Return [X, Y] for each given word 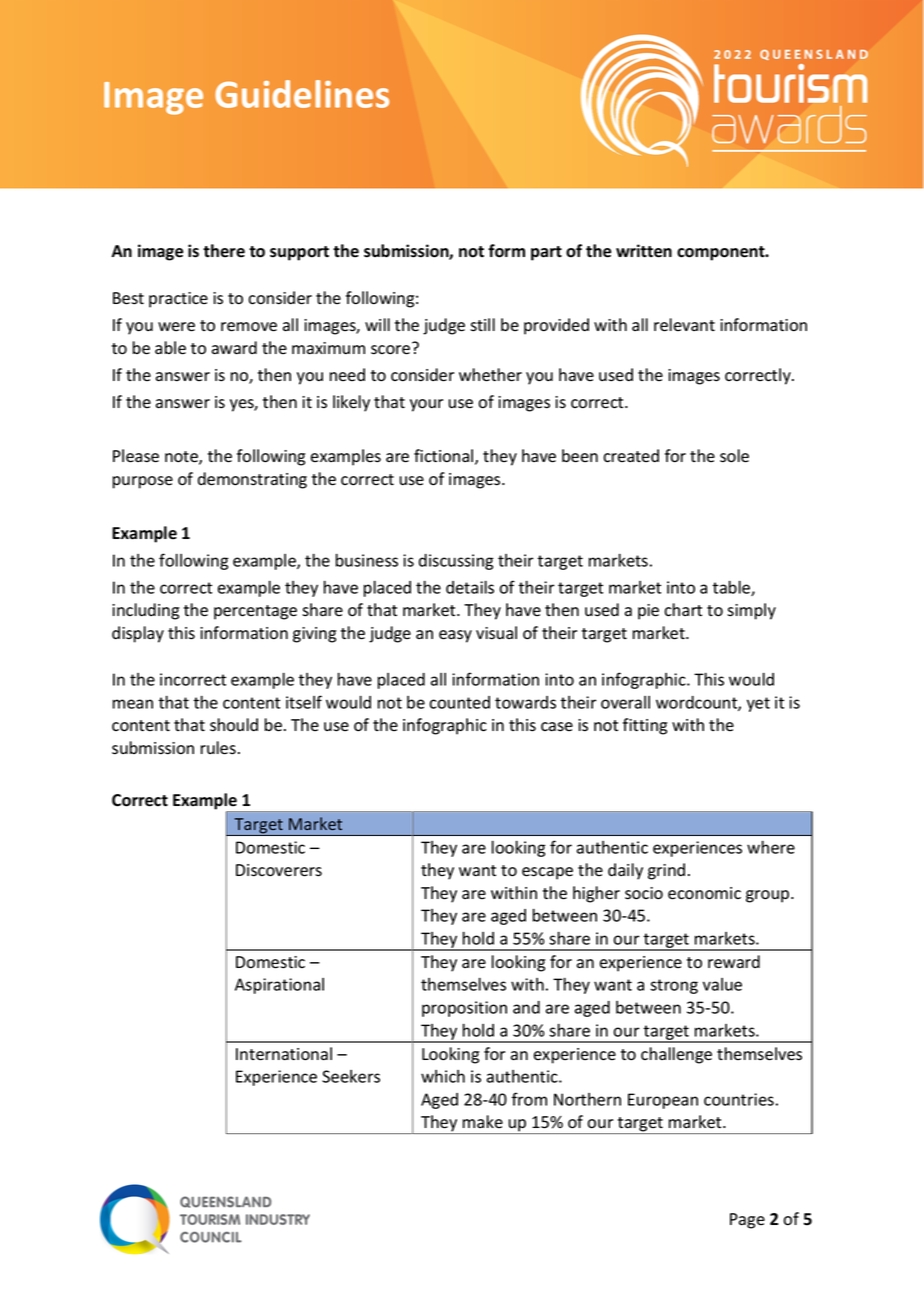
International [284, 1054]
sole [734, 456]
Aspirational [279, 986]
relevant [684, 325]
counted [459, 702]
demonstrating [252, 480]
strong [674, 986]
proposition [464, 1009]
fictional [445, 457]
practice [178, 300]
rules [218, 748]
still [482, 325]
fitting [645, 726]
